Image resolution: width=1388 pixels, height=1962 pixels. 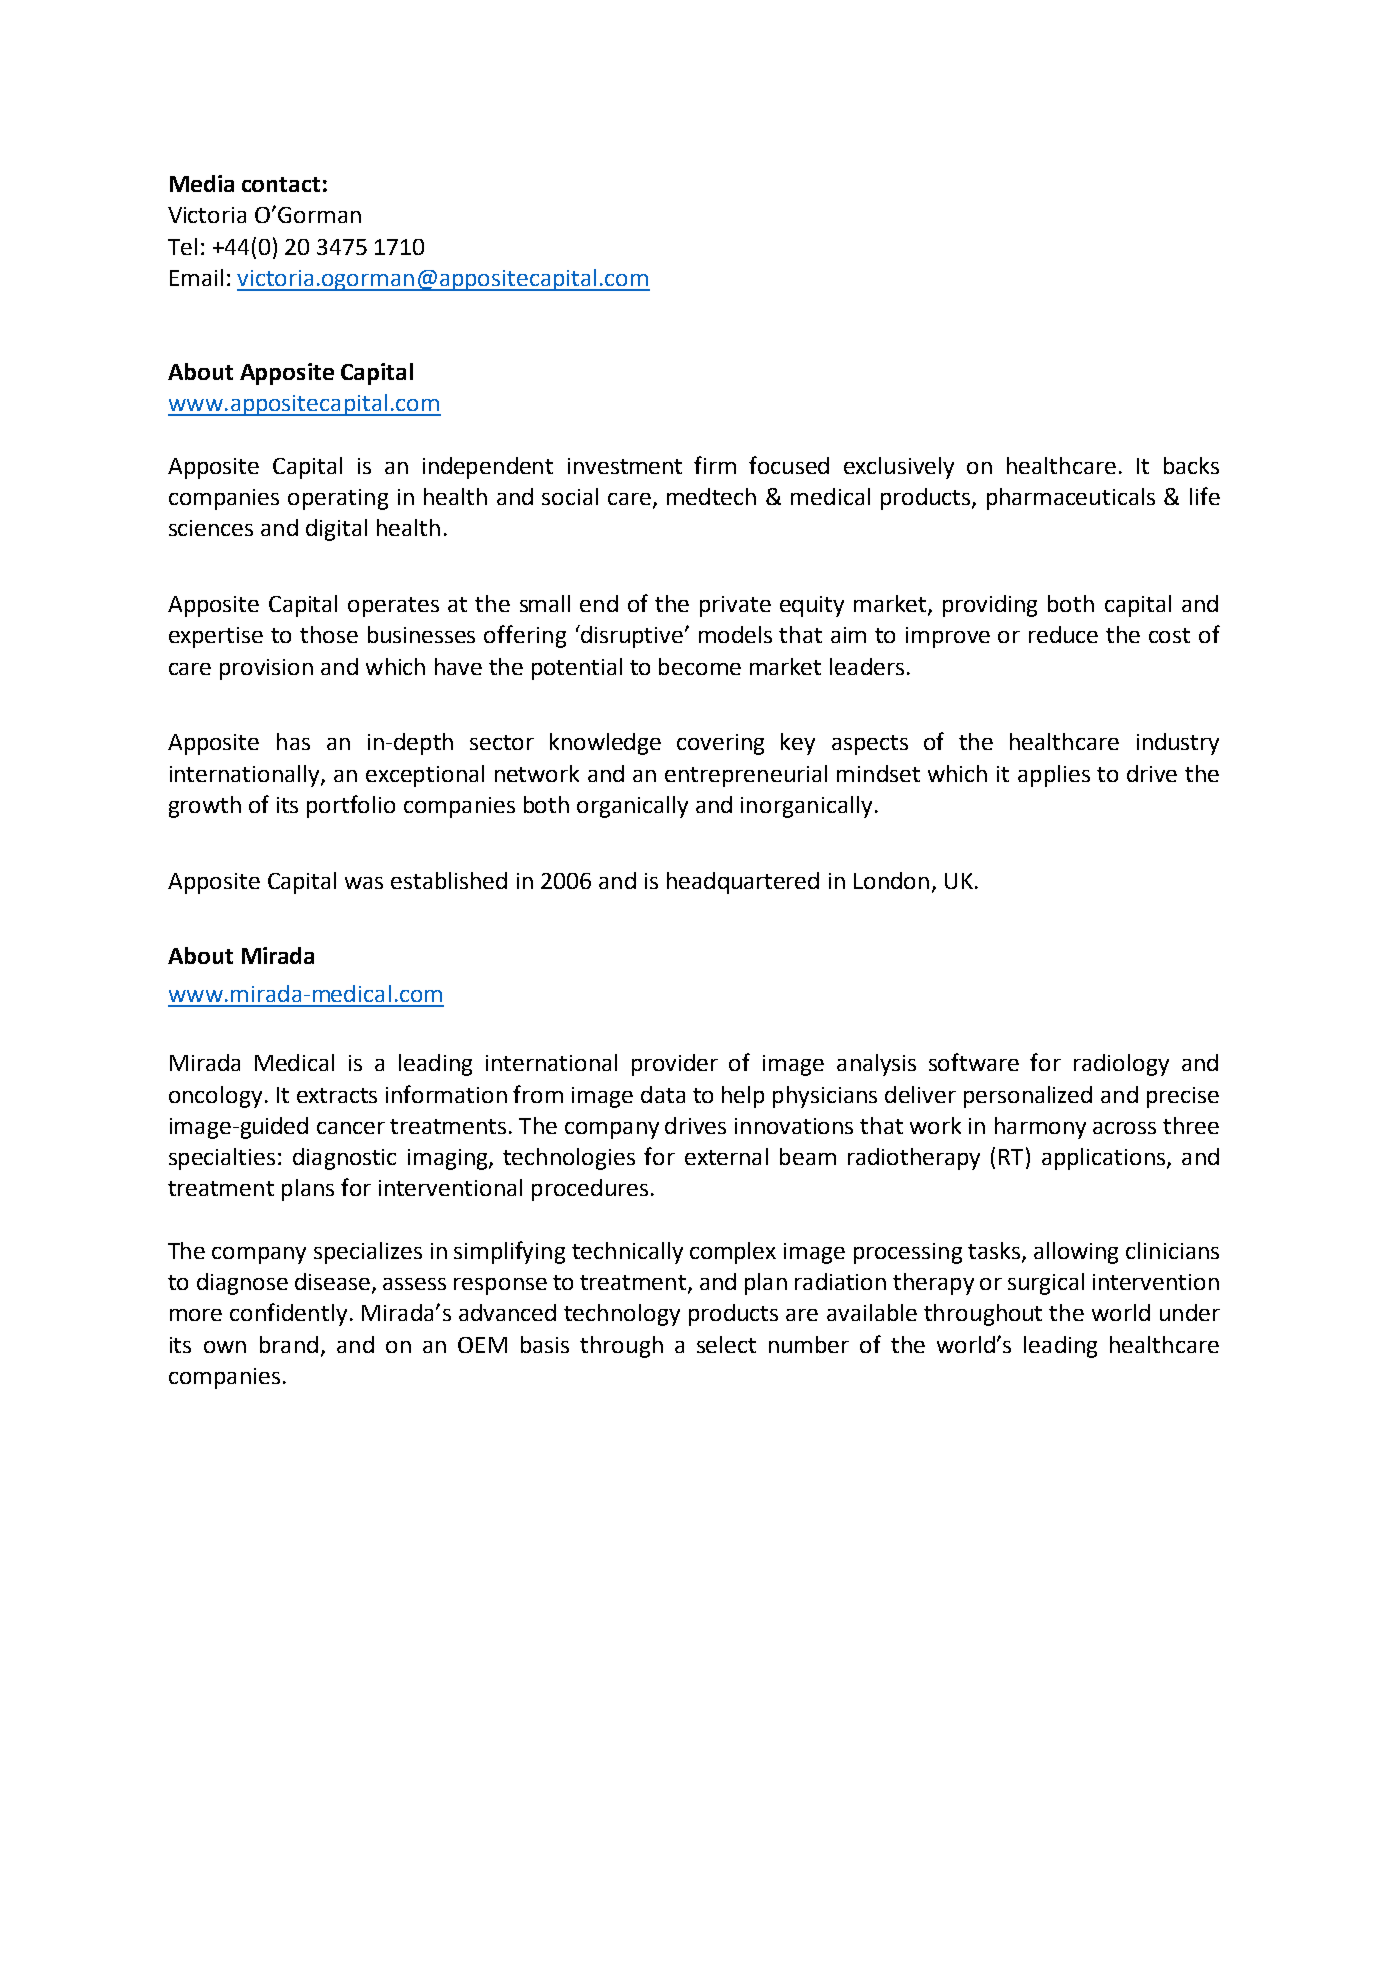 I want to click on firm, so click(x=715, y=465).
